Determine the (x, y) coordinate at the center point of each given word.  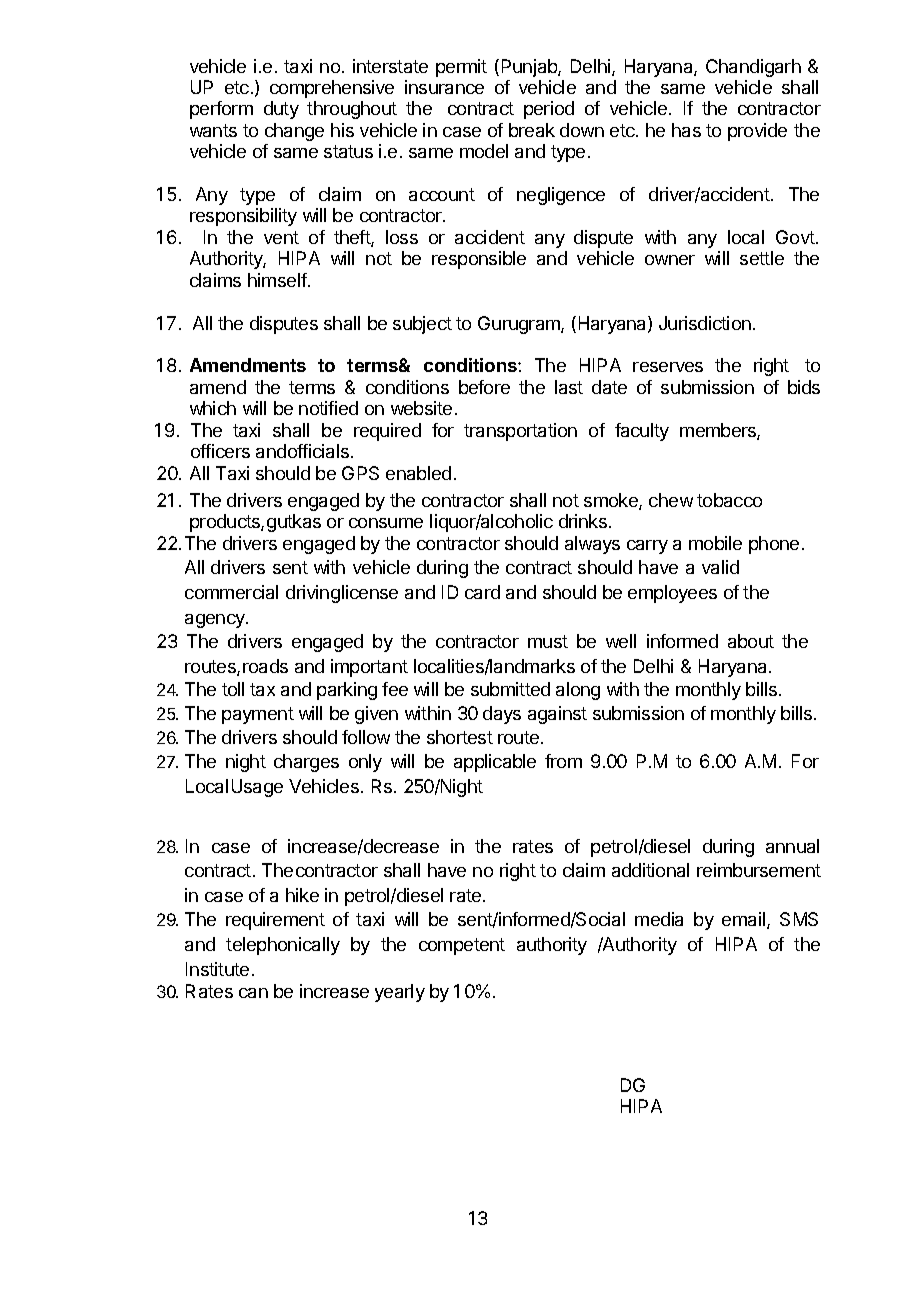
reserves (668, 367)
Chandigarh (753, 68)
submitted (510, 689)
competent (462, 946)
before (484, 387)
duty (281, 110)
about (751, 641)
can (253, 993)
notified (328, 408)
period (549, 110)
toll (233, 689)
